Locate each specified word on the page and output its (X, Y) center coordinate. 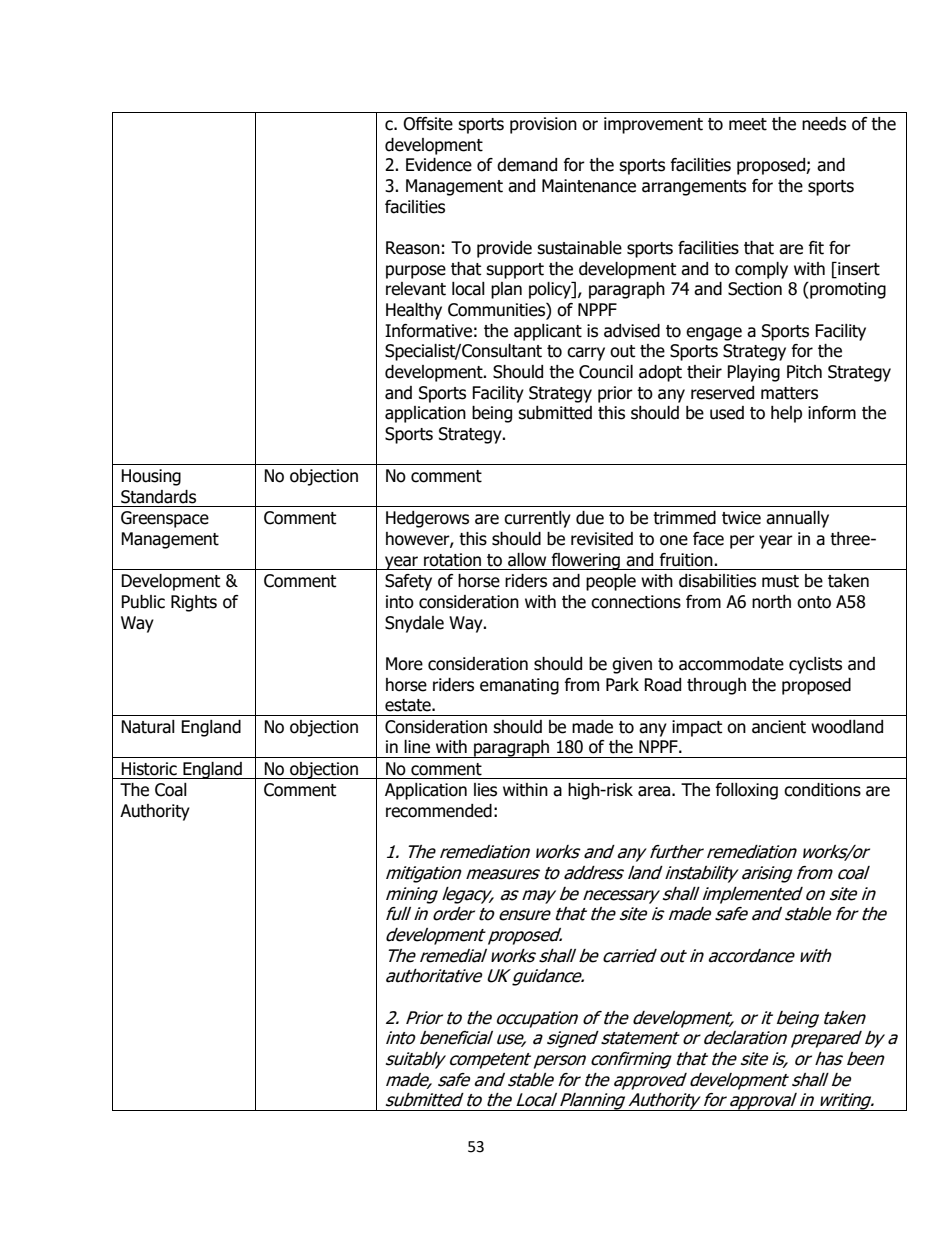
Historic (149, 769)
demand (527, 165)
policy (551, 290)
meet (748, 124)
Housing (151, 477)
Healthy (414, 311)
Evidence (439, 165)
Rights (194, 603)
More (404, 664)
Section (755, 289)
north (771, 602)
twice (741, 518)
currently (537, 519)
